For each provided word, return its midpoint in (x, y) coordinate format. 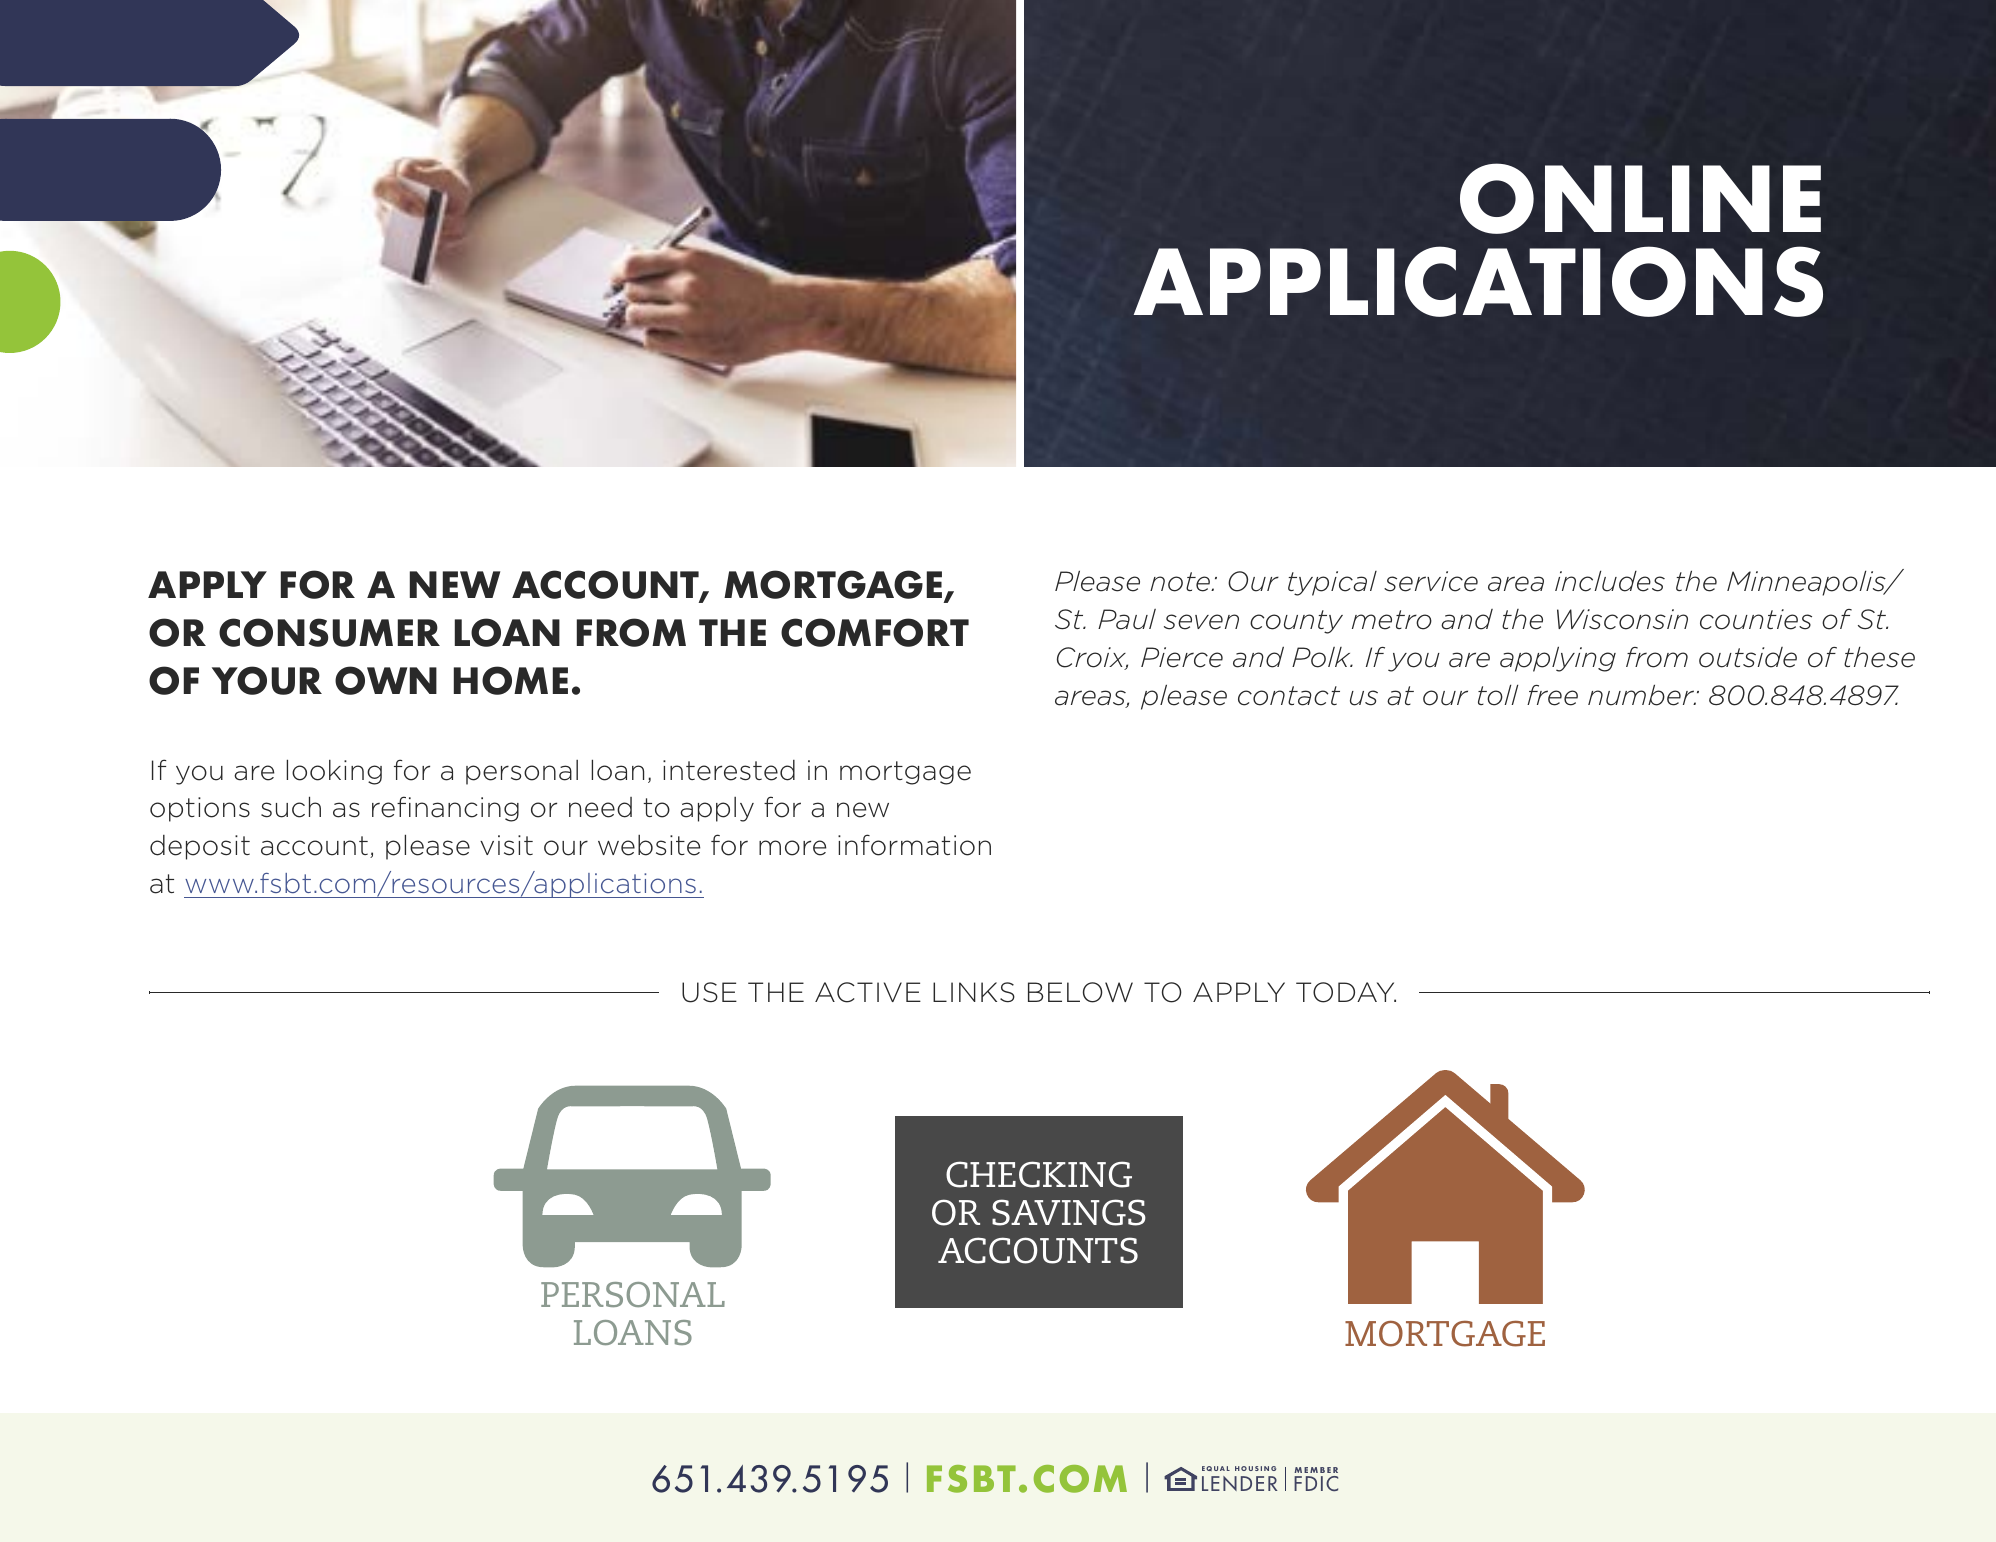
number (1642, 695)
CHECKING (1039, 1174)
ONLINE (1640, 198)
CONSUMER (329, 632)
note (1181, 582)
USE (709, 992)
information (914, 845)
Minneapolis (1807, 583)
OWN (386, 680)
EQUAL (1216, 1468)
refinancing (445, 809)
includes (1610, 581)
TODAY (1346, 992)
